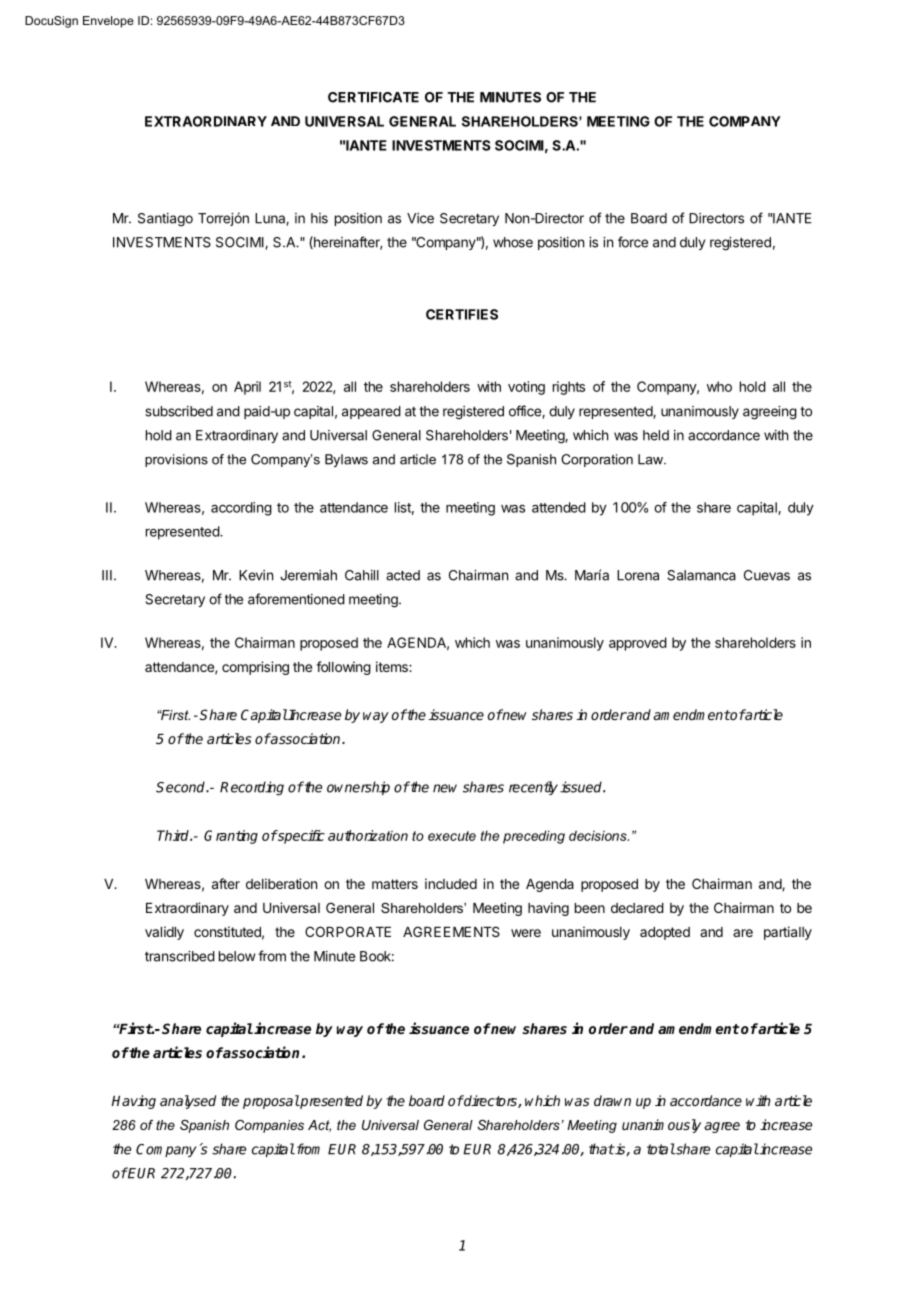 The width and height of the screenshot is (924, 1308). I want to click on Salamanca, so click(701, 575).
